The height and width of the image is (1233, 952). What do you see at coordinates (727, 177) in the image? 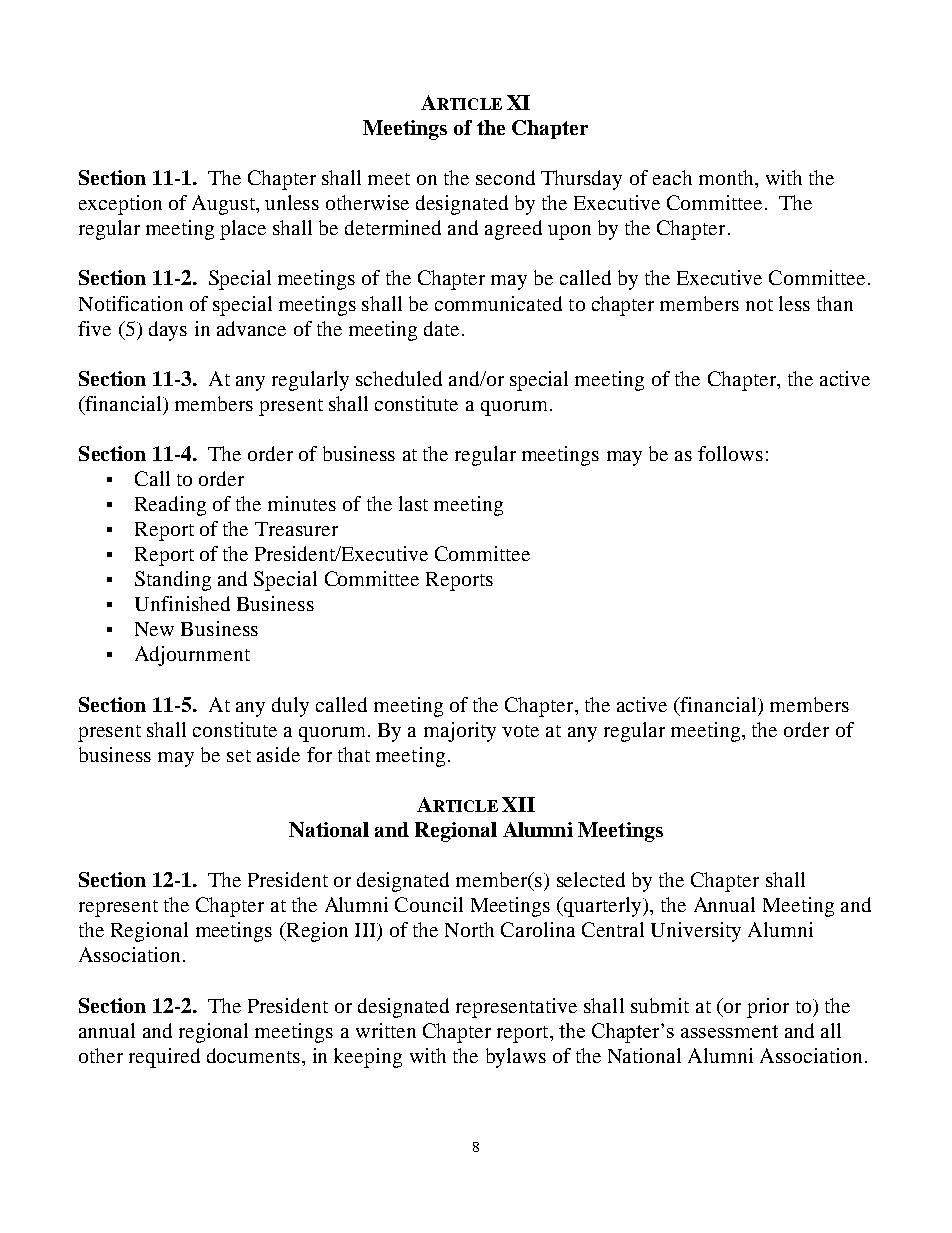
I see `month` at bounding box center [727, 177].
